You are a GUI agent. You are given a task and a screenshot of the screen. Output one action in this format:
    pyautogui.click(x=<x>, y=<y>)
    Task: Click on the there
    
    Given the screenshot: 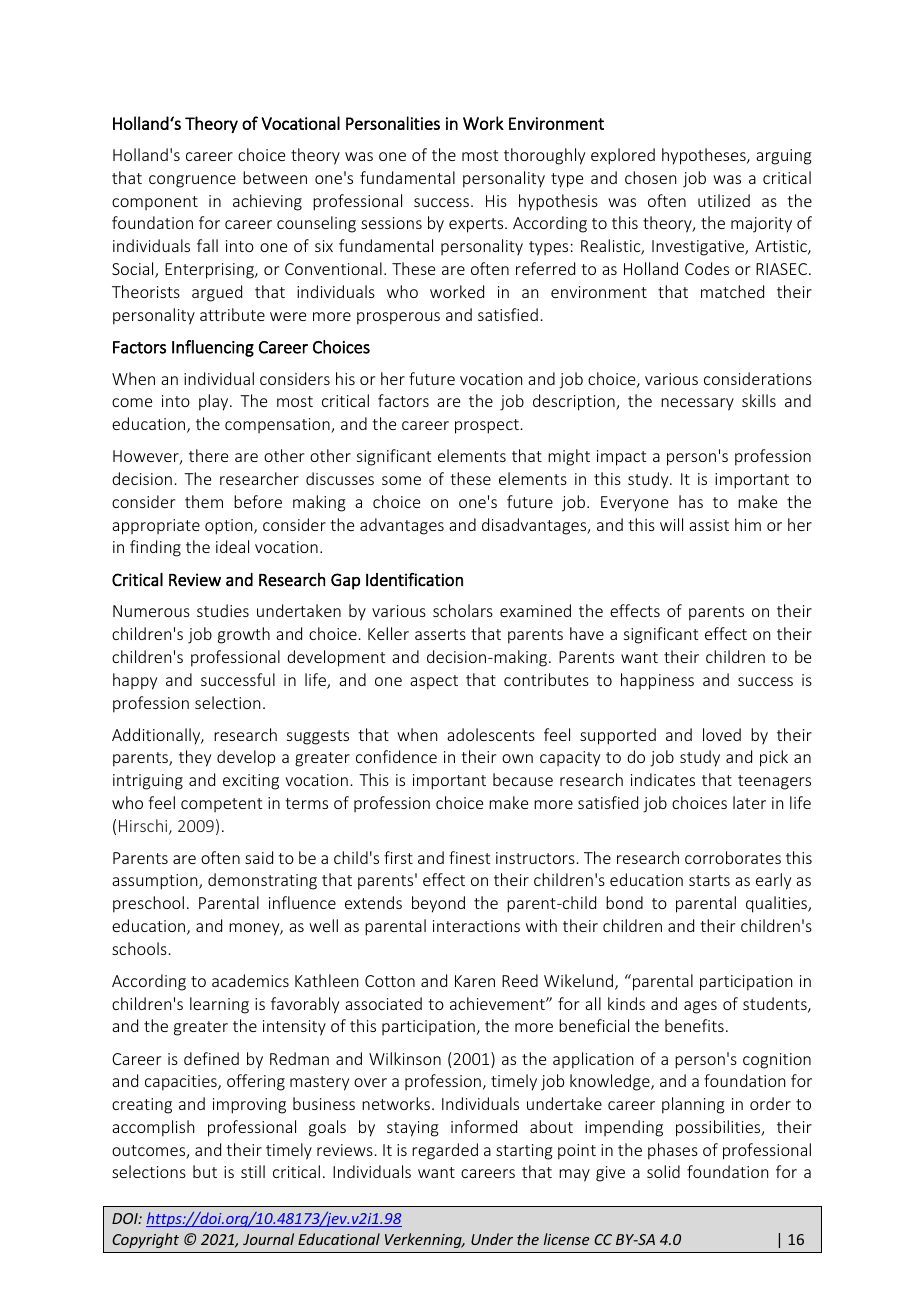 What is the action you would take?
    pyautogui.click(x=208, y=455)
